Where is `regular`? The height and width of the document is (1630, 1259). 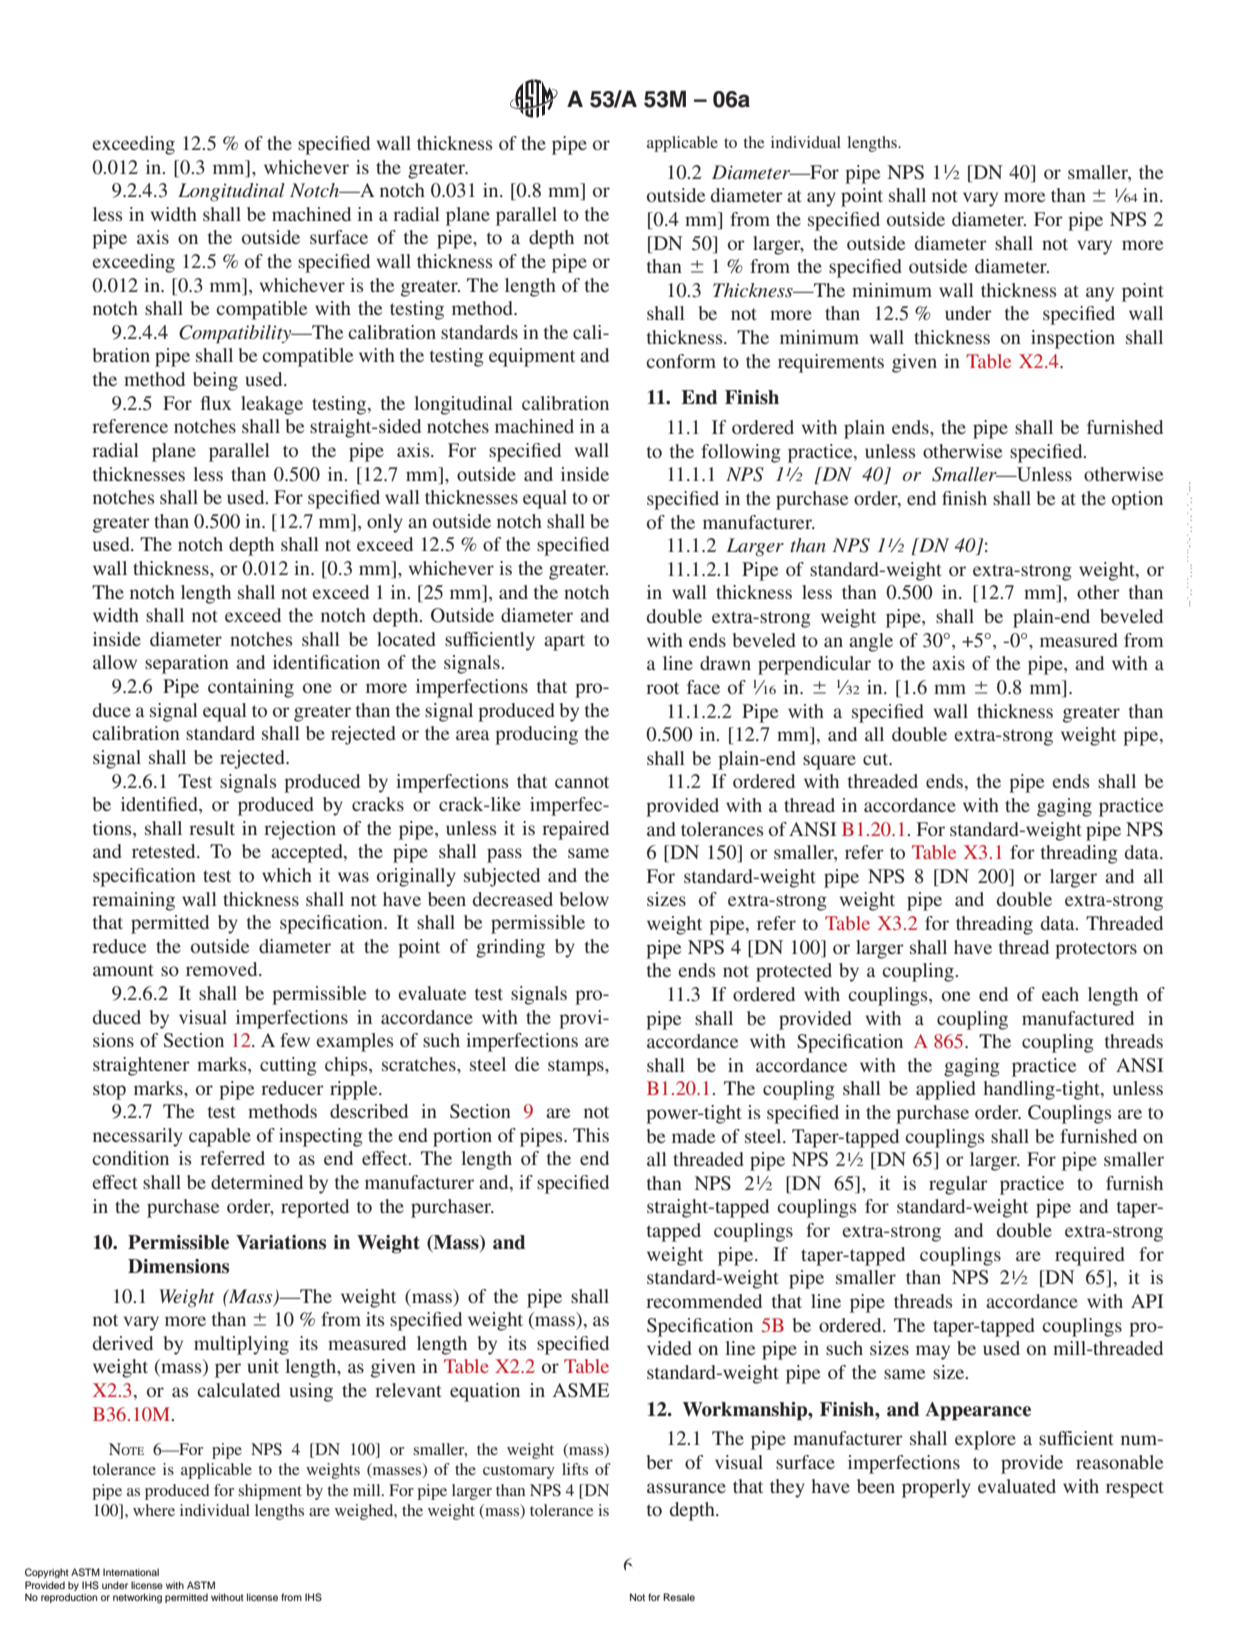
regular is located at coordinates (958, 1185).
